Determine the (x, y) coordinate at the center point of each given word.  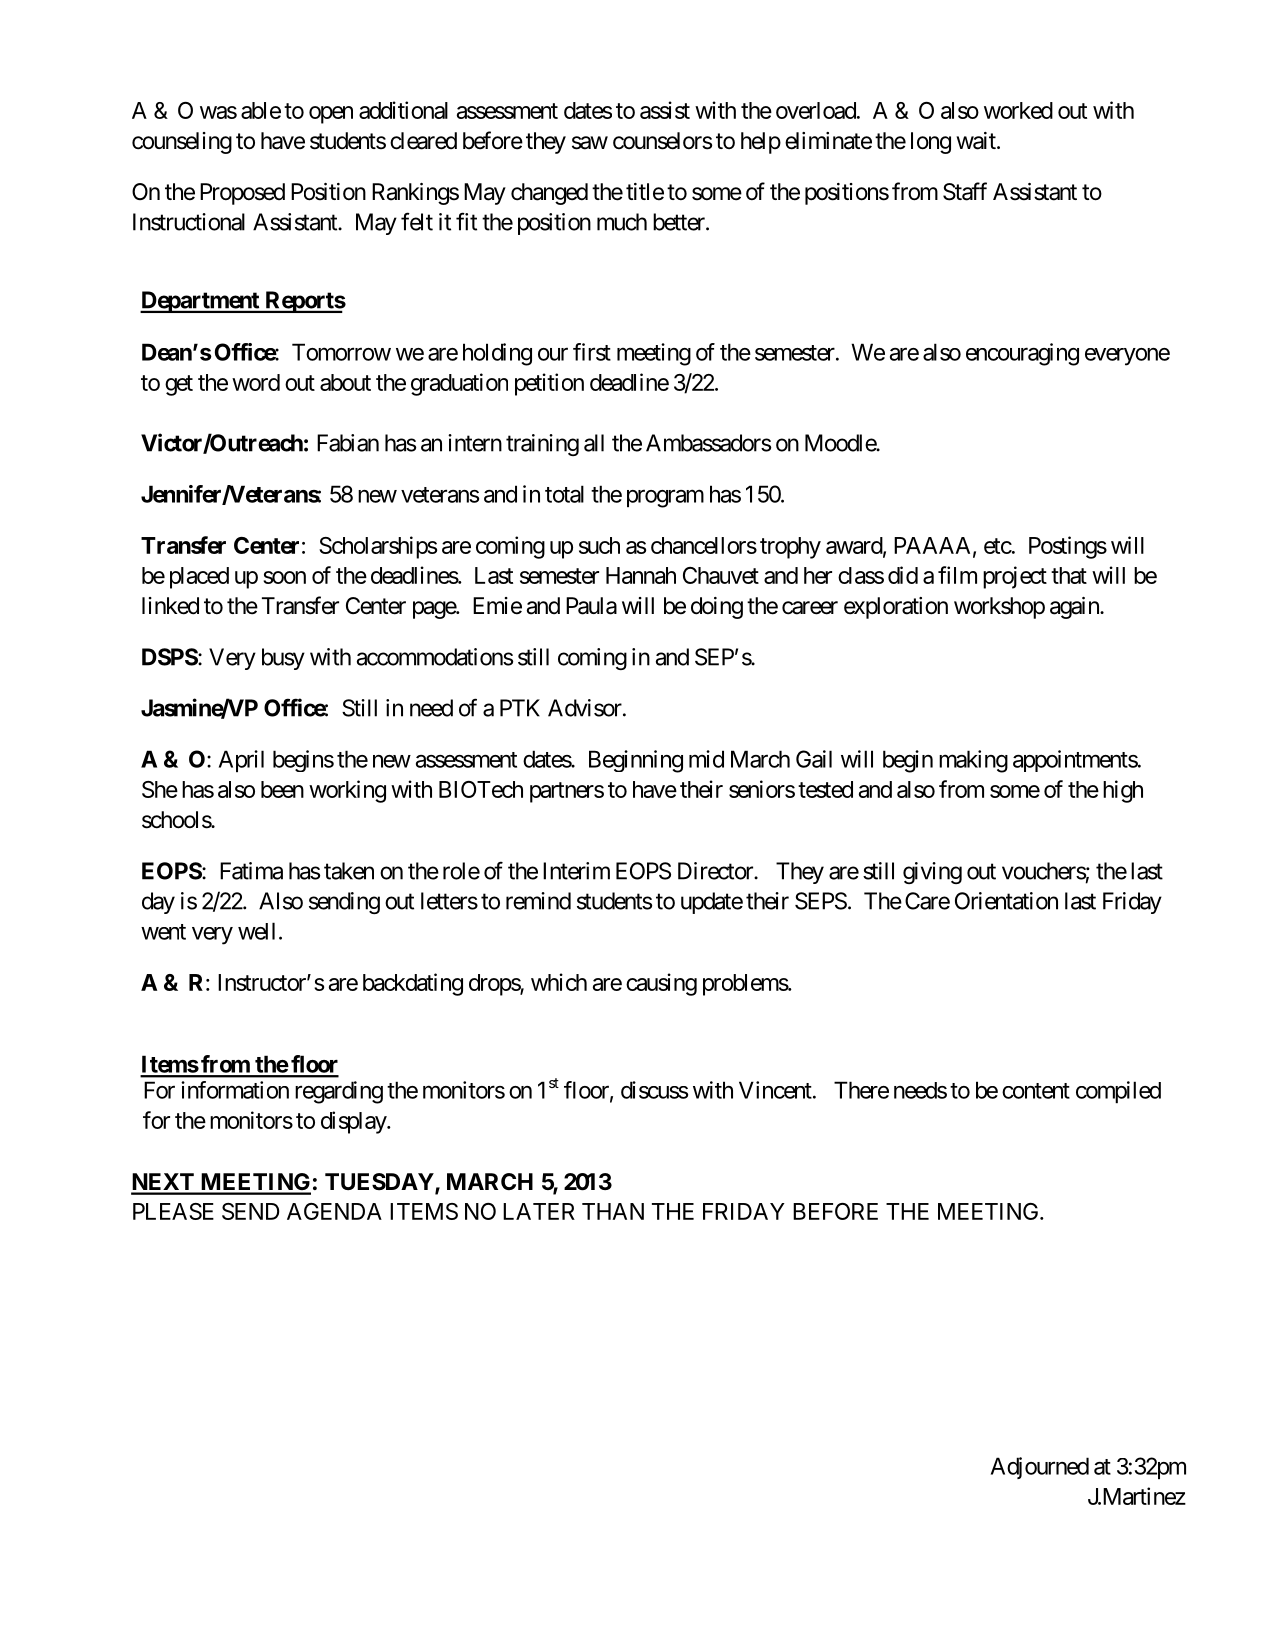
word (256, 382)
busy (283, 659)
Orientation (1006, 901)
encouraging (1022, 354)
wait (977, 141)
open (331, 115)
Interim (576, 871)
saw (590, 143)
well (256, 931)
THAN (613, 1211)
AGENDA (334, 1211)
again (1075, 608)
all (594, 443)
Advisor (586, 708)
